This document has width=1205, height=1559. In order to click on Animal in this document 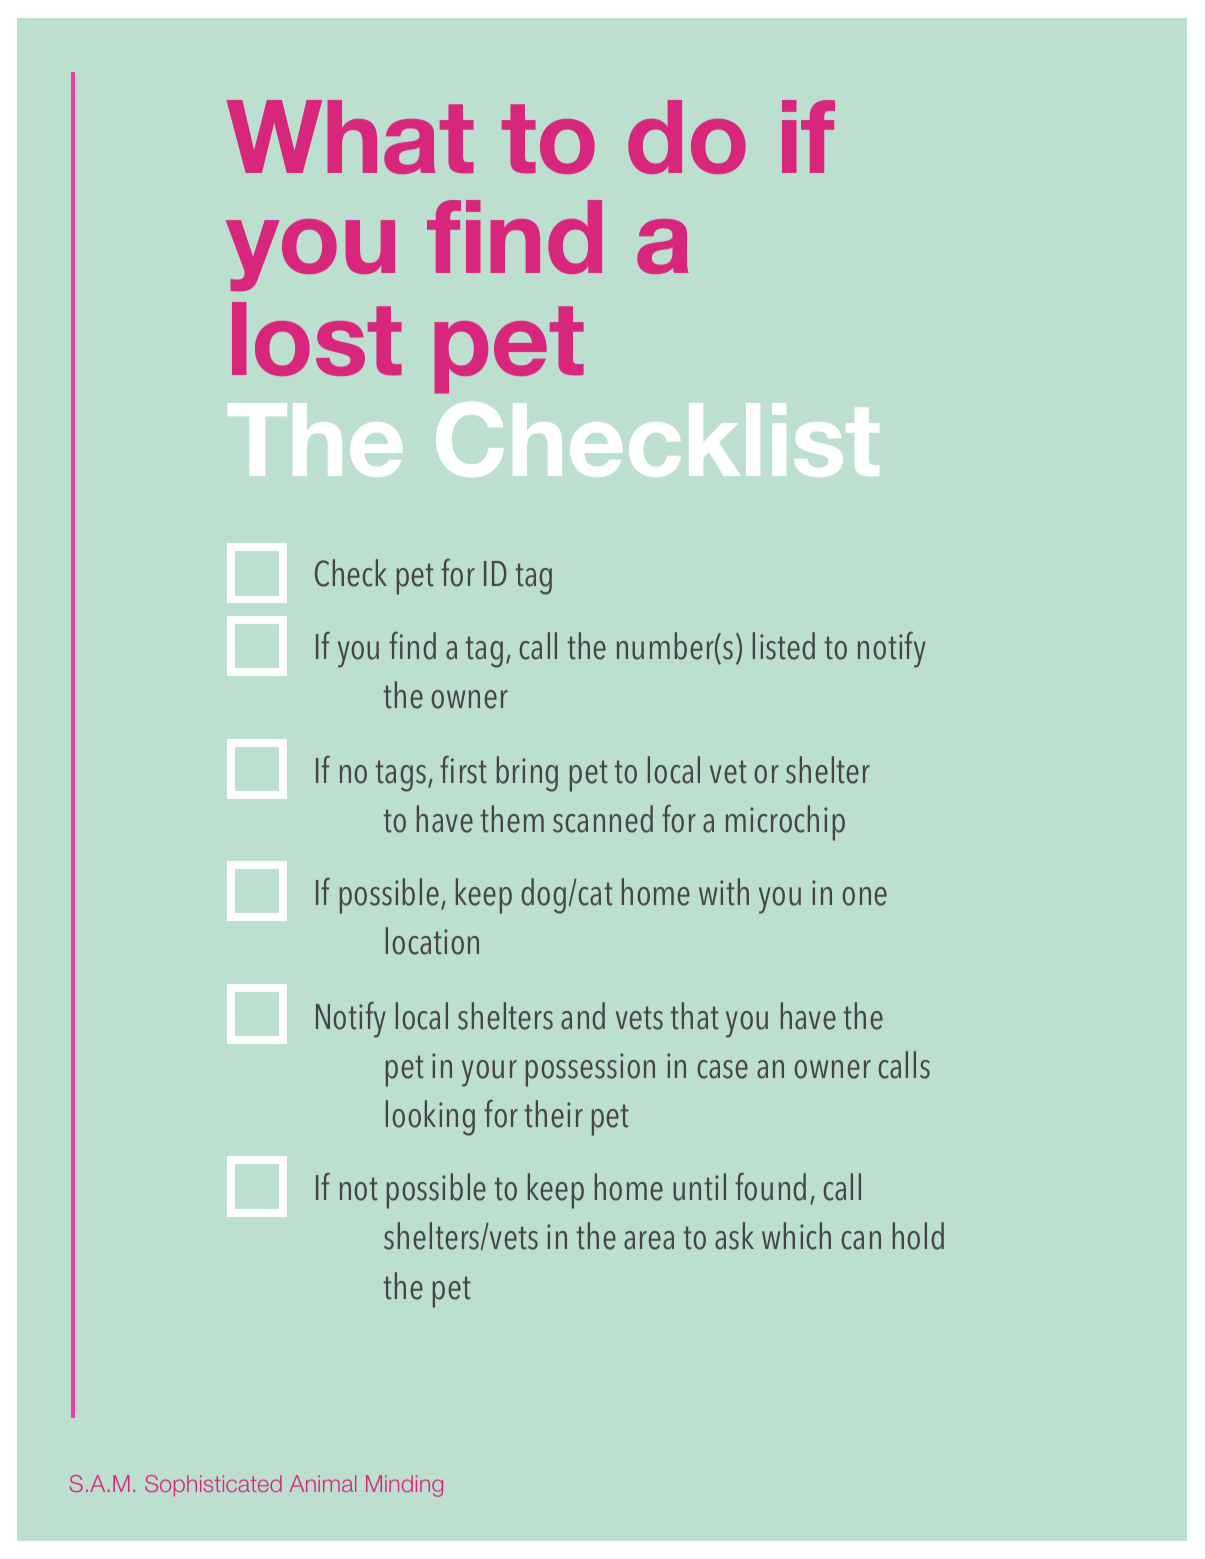, I will do `click(323, 1483)`.
